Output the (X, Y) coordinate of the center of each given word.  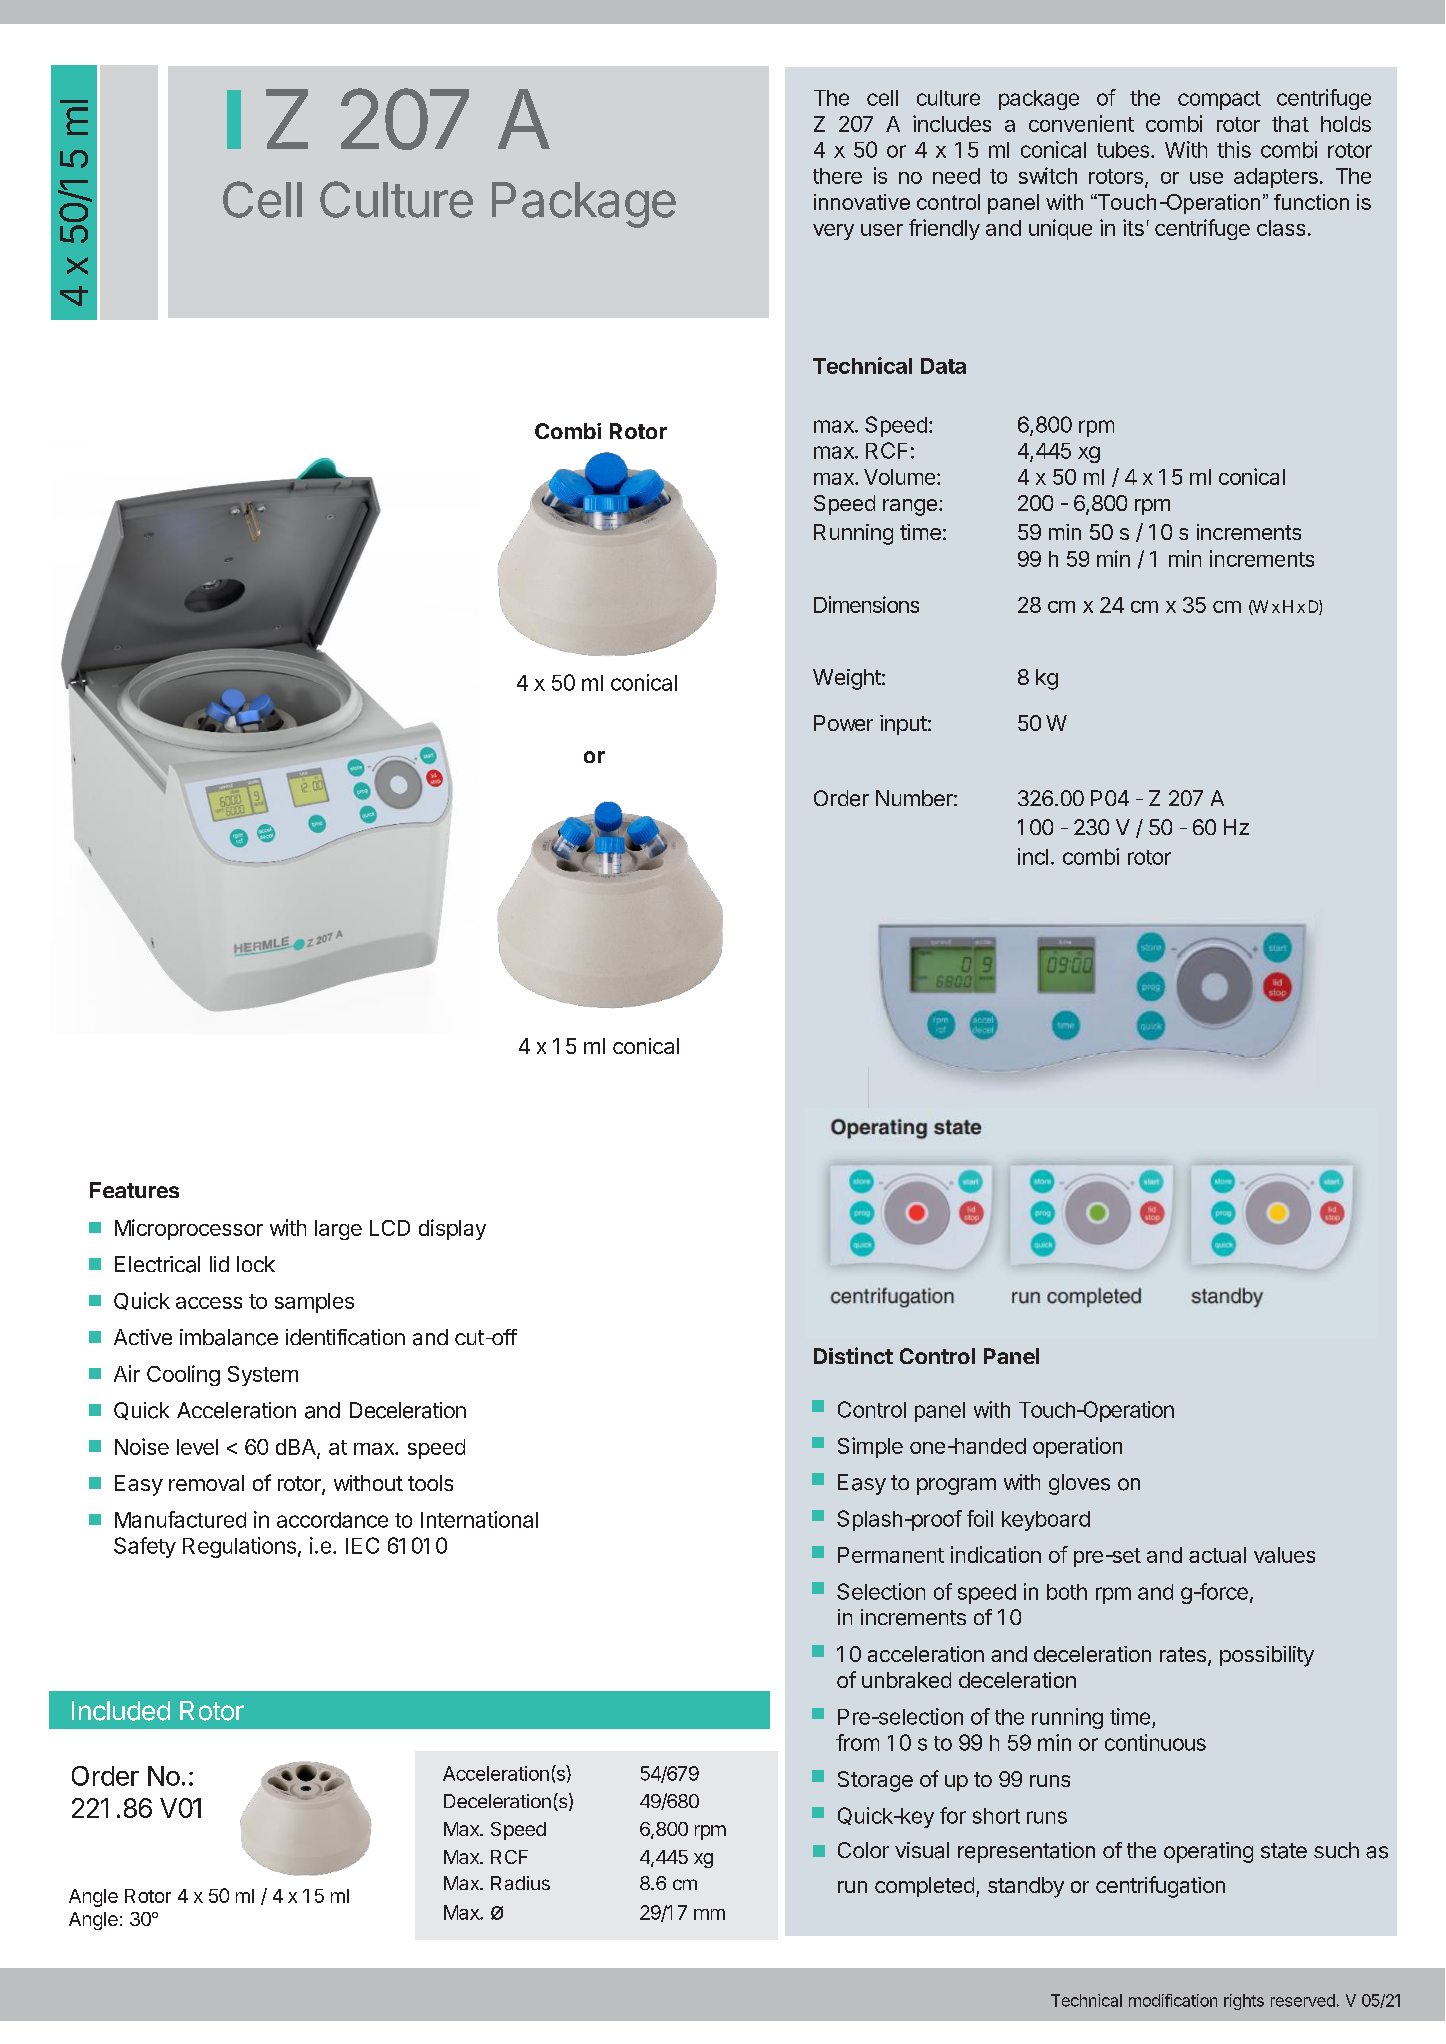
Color (863, 1850)
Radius (520, 1883)
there (837, 176)
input (903, 725)
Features (134, 1190)
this (1234, 149)
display (452, 1229)
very (833, 232)
